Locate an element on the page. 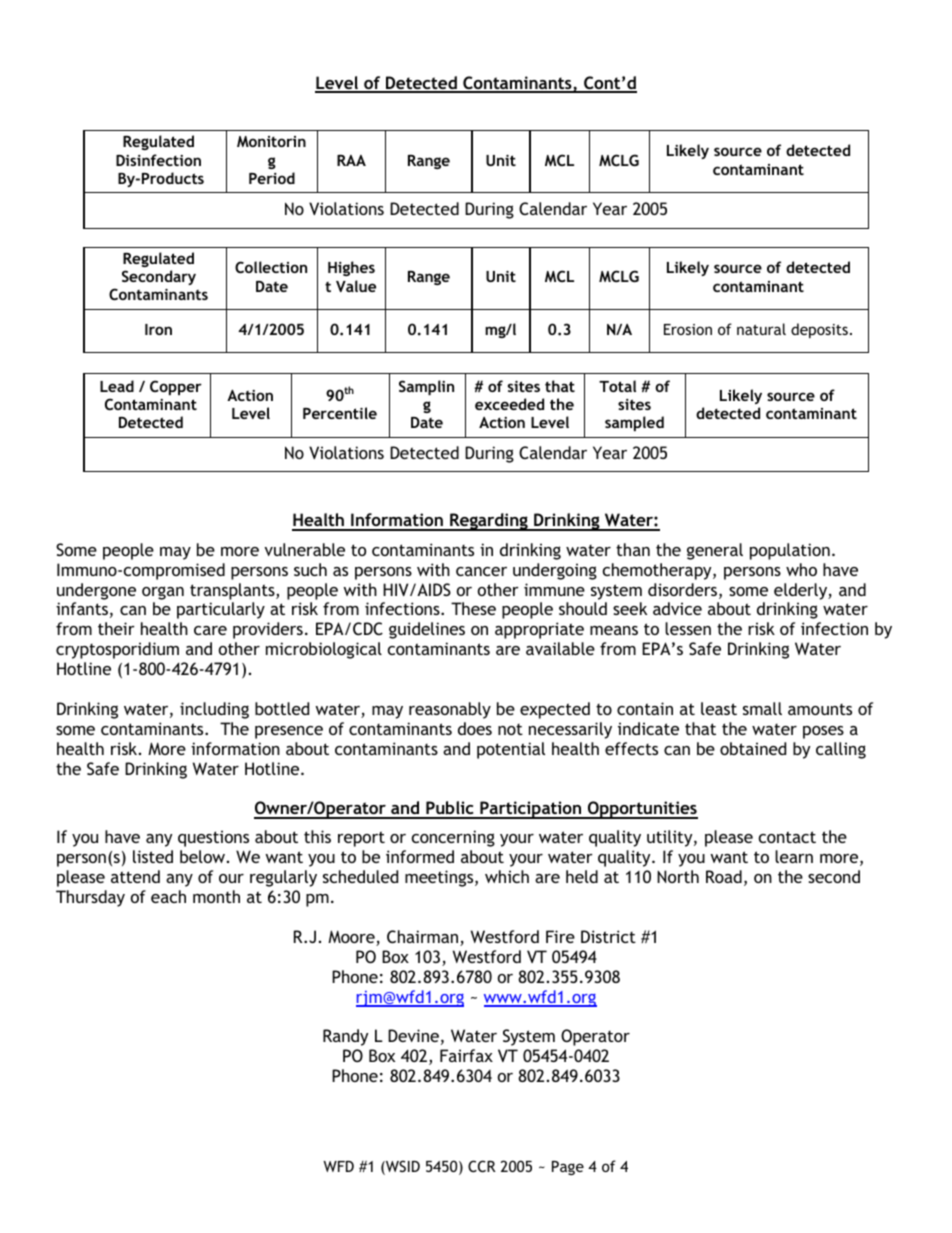  concerning is located at coordinates (453, 838).
